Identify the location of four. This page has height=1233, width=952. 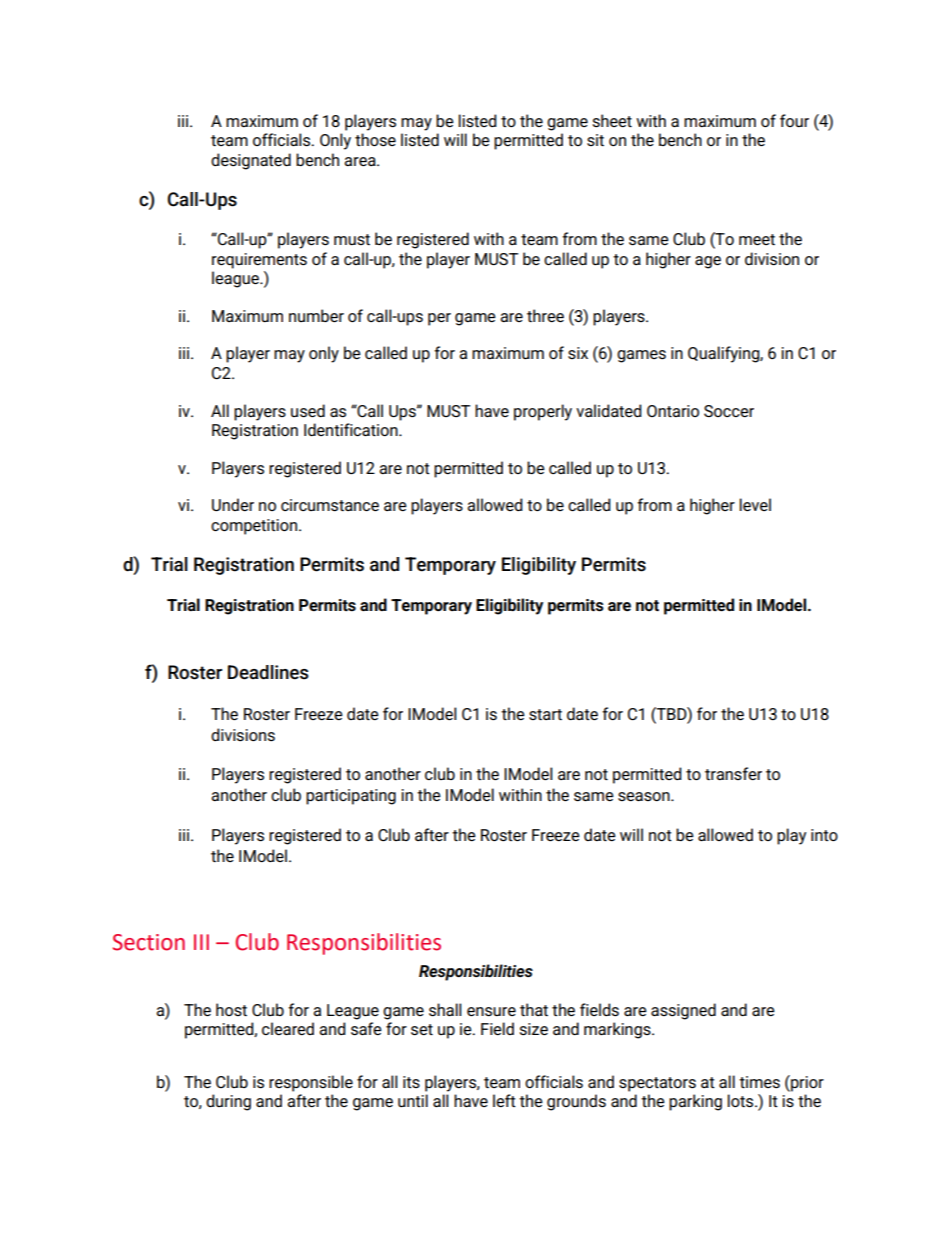
(794, 120).
